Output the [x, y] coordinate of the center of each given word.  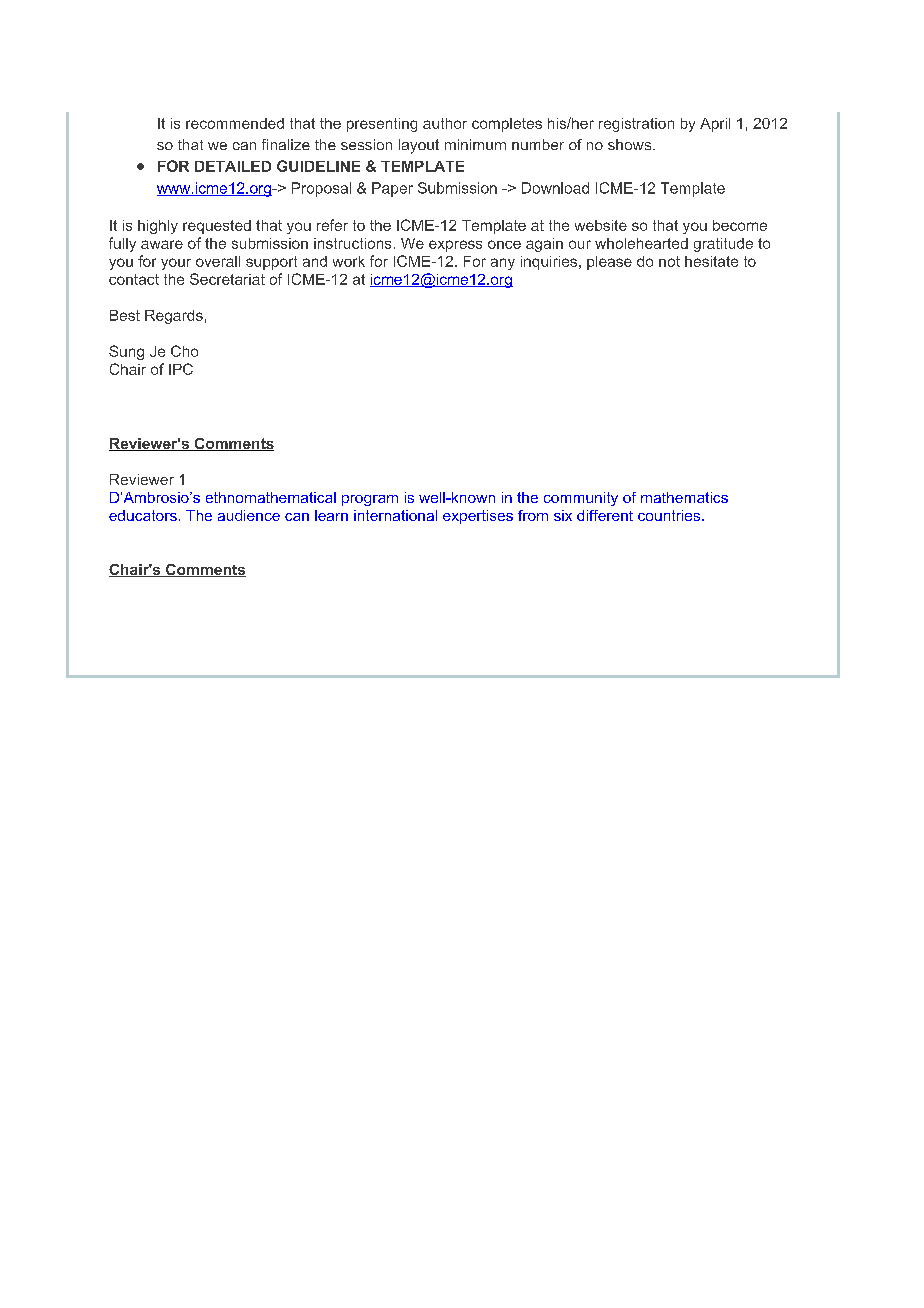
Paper [392, 189]
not [669, 261]
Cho [184, 351]
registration [636, 125]
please [609, 263]
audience [249, 515]
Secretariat [227, 279]
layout [419, 146]
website [601, 225]
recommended [235, 123]
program [370, 500]
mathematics [684, 497]
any [503, 264]
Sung [126, 352]
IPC [181, 369]
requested [217, 227]
